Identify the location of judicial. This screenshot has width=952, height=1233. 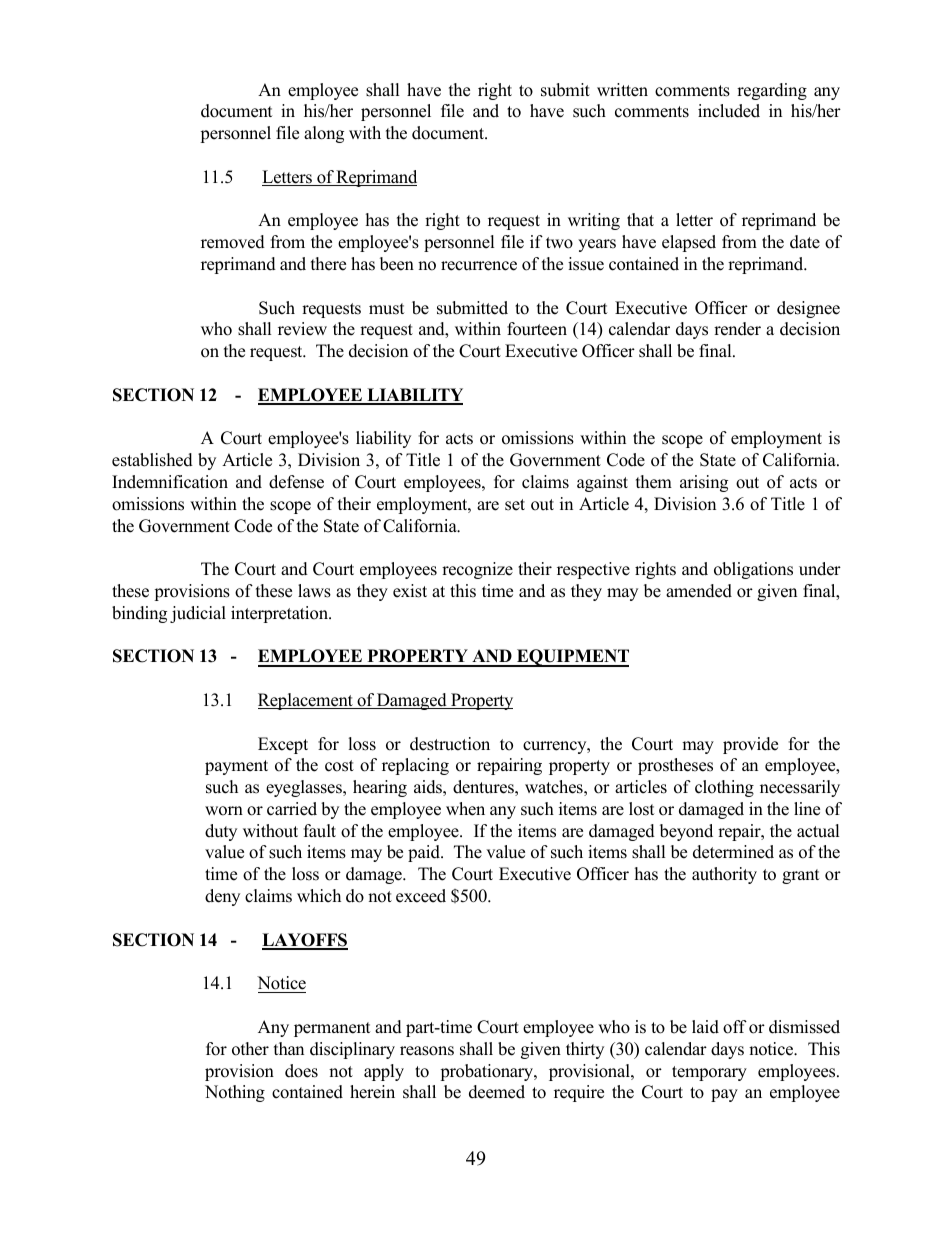
(198, 614).
